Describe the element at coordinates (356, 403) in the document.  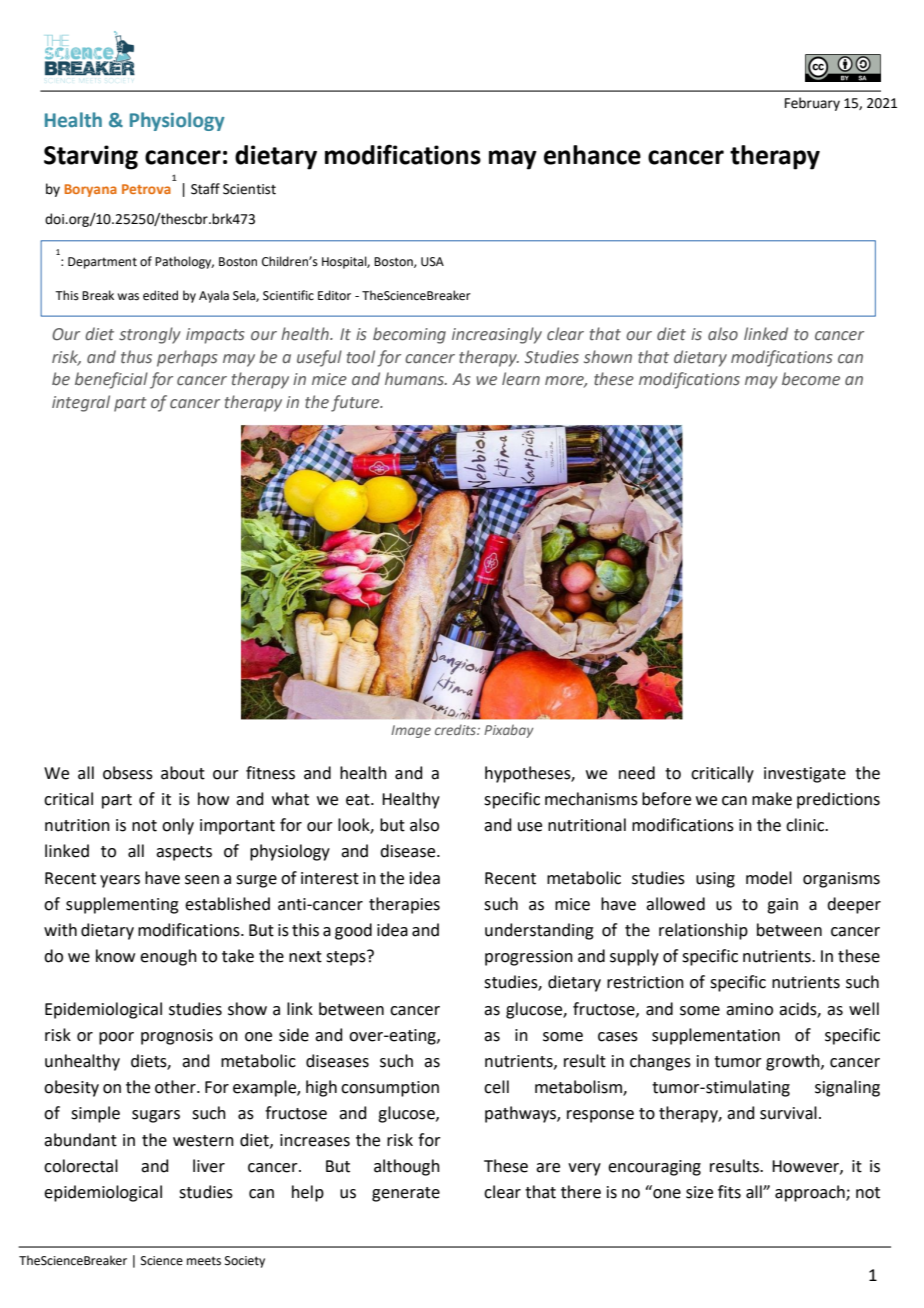
I see `future` at that location.
